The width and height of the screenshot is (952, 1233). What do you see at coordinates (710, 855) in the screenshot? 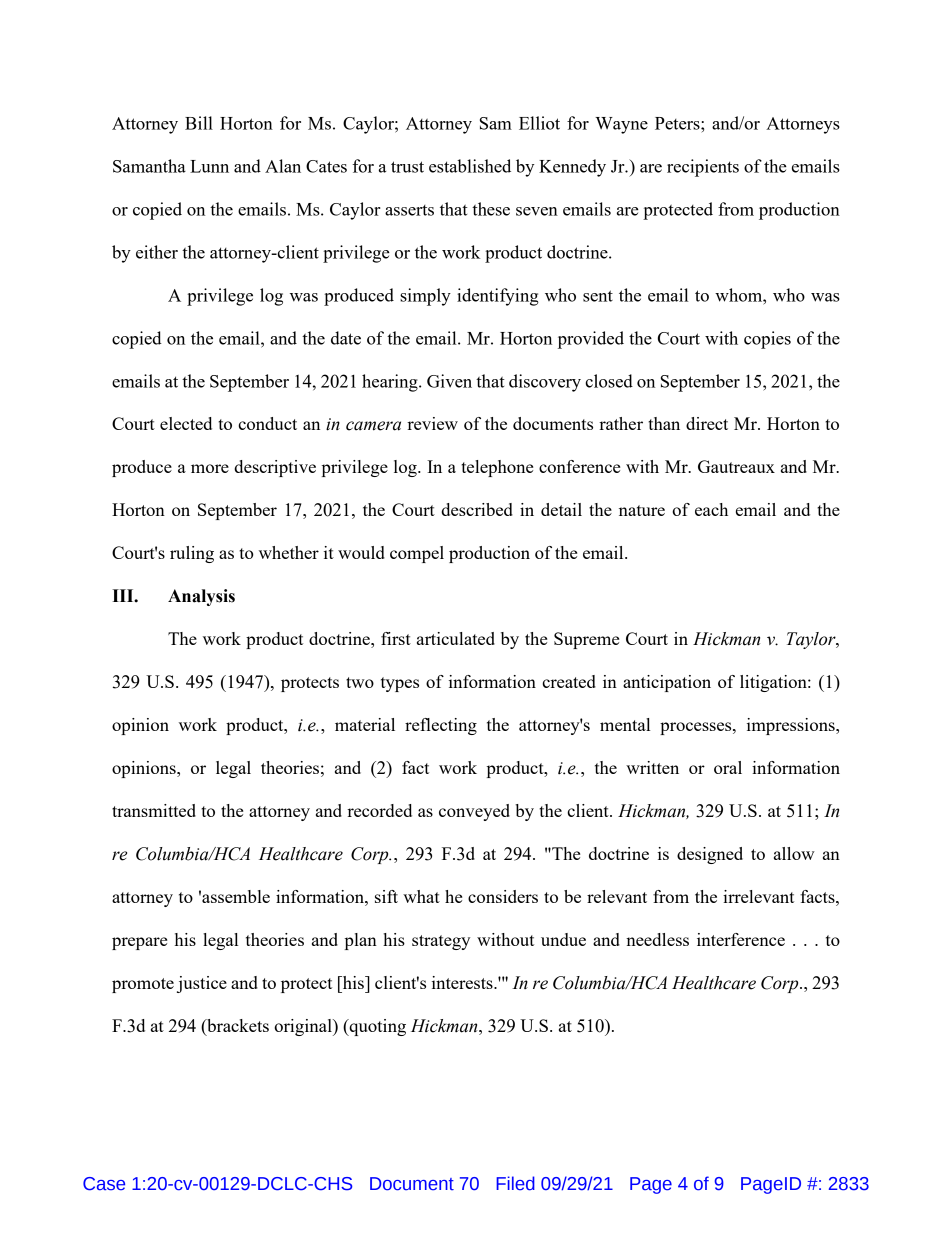
I see `designed` at bounding box center [710, 855].
